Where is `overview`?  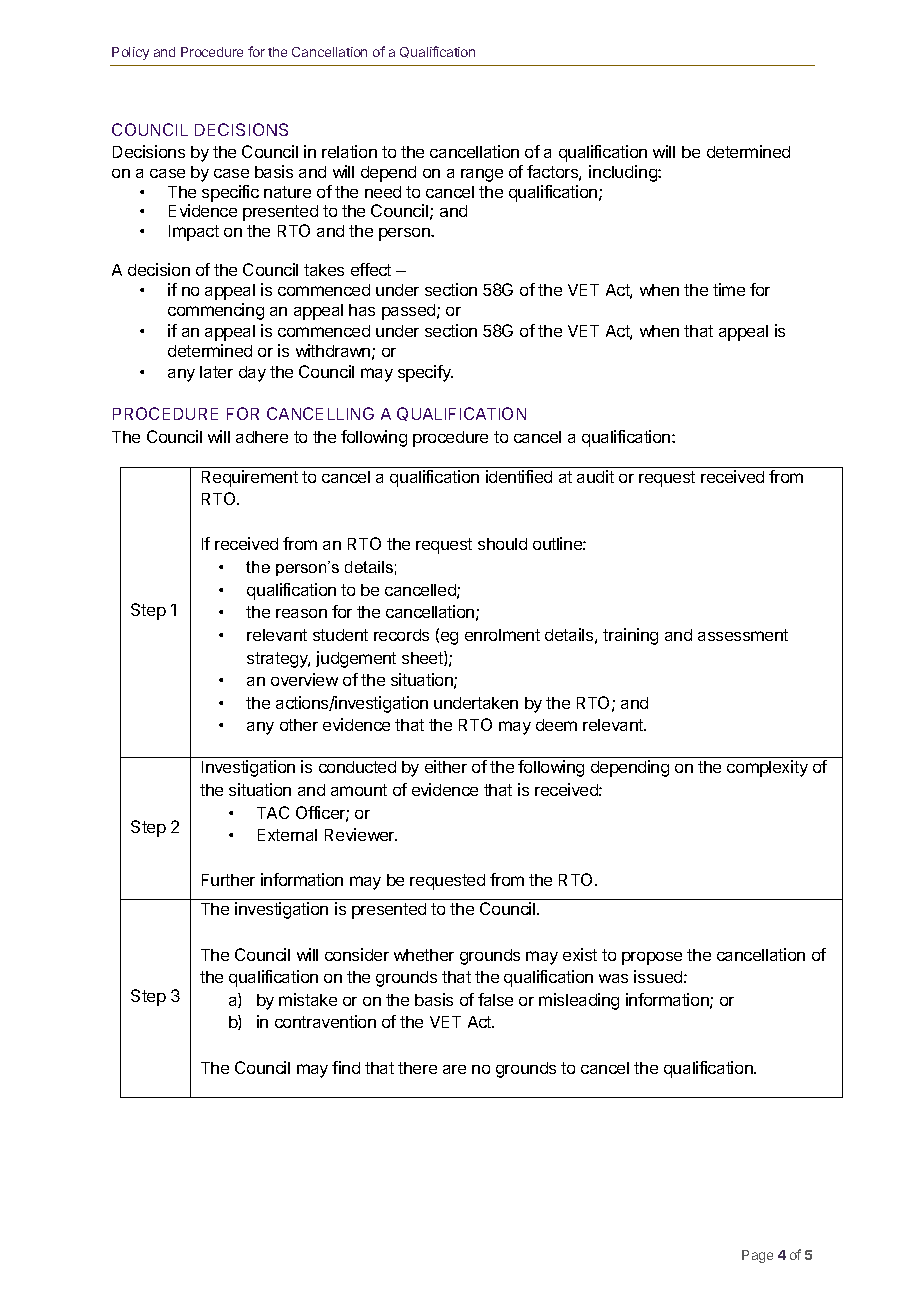
overview is located at coordinates (304, 679).
